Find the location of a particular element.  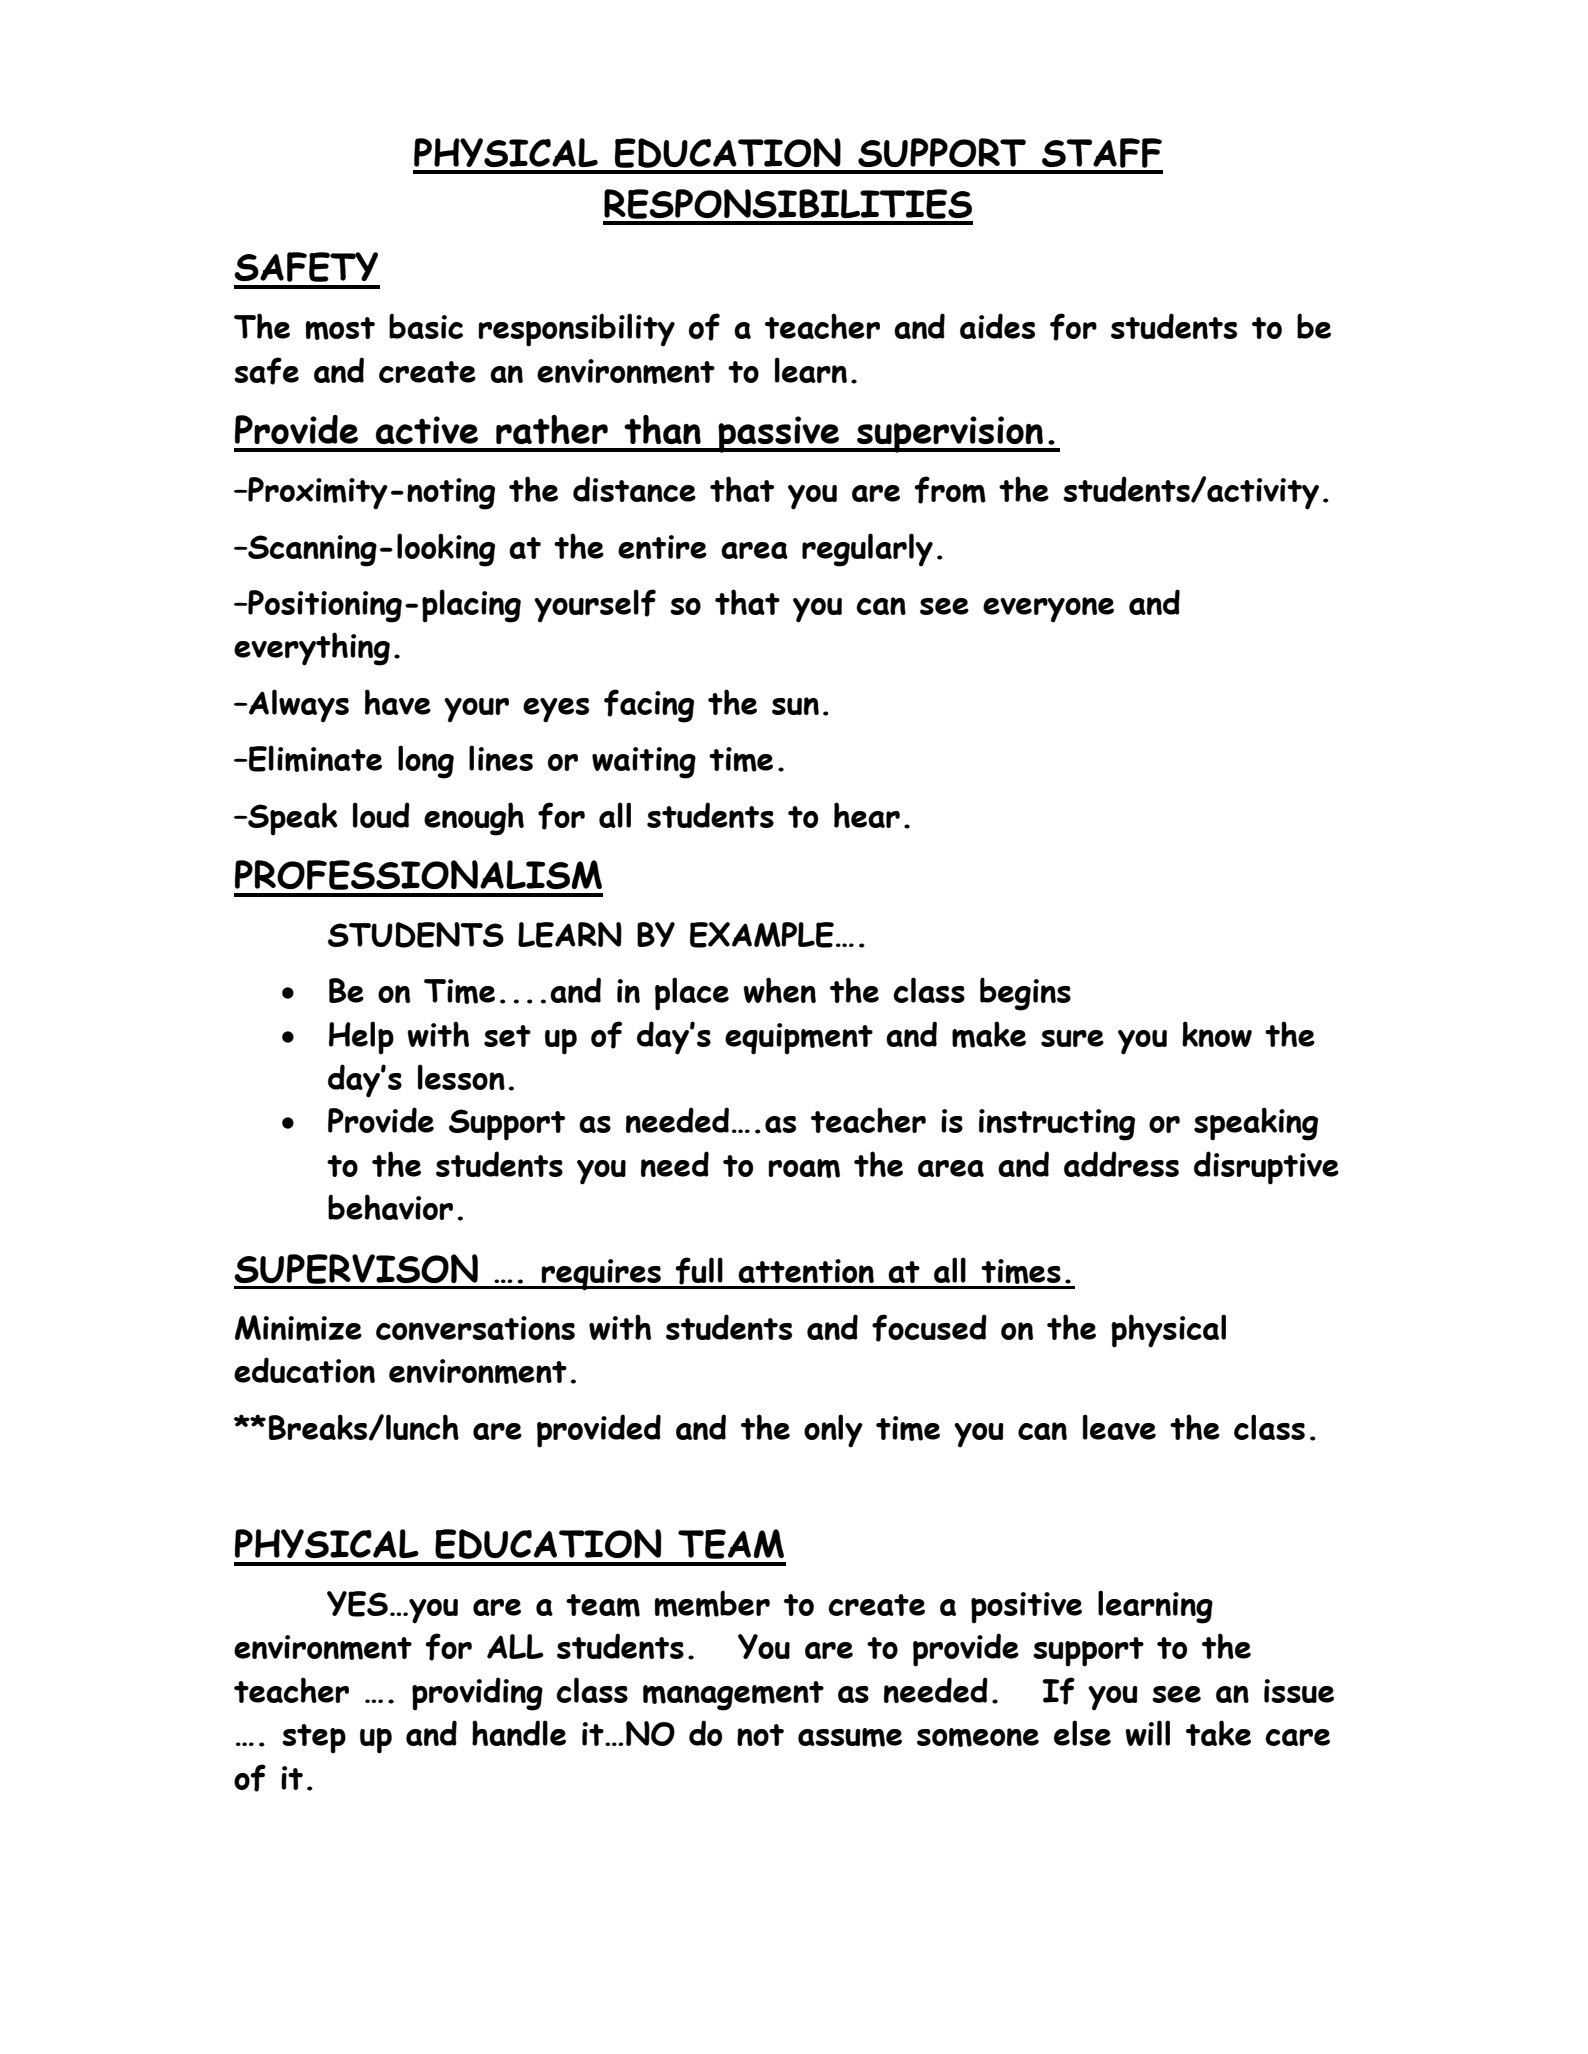

providing is located at coordinates (477, 1694).
